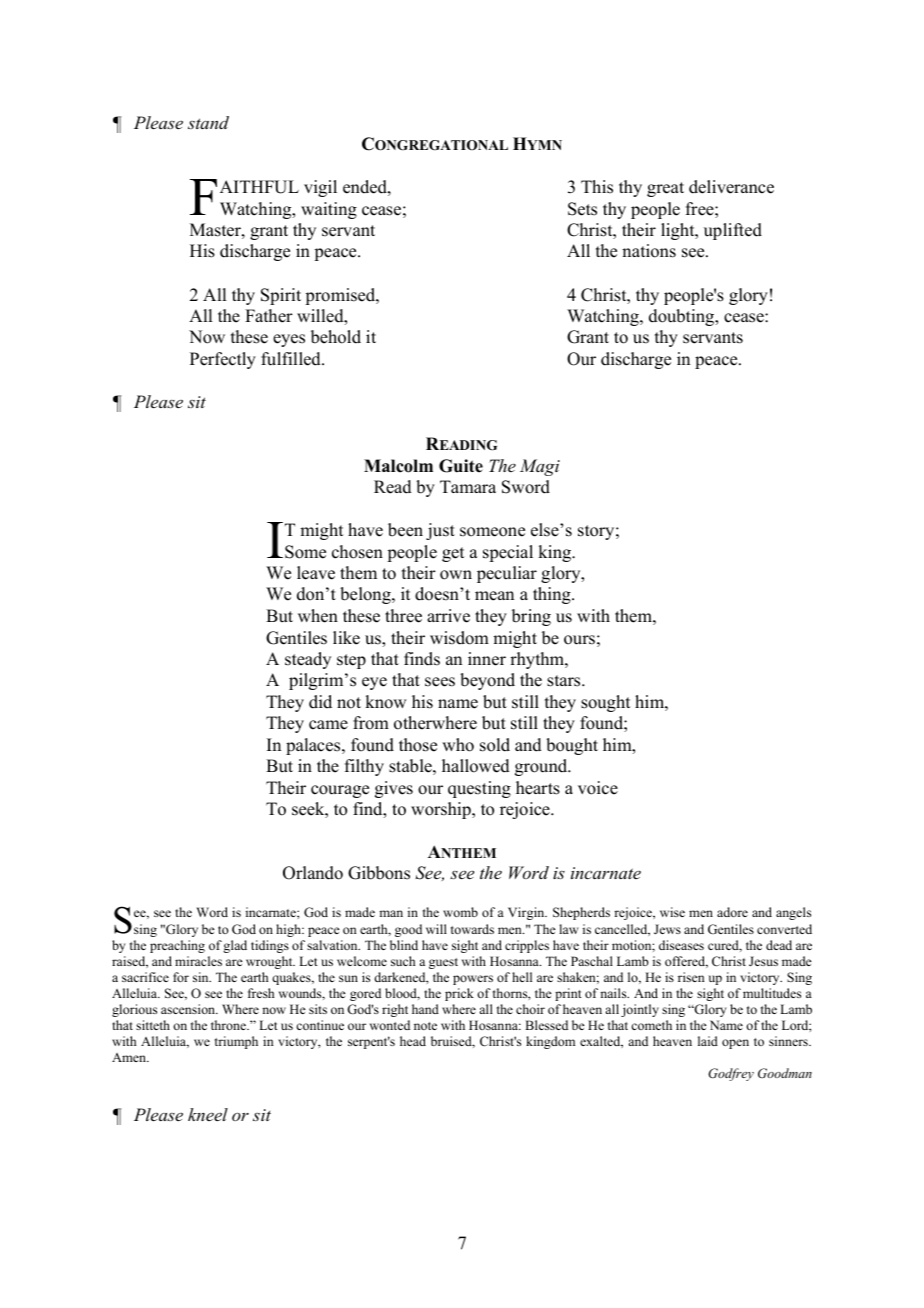  I want to click on adore, so click(732, 912).
